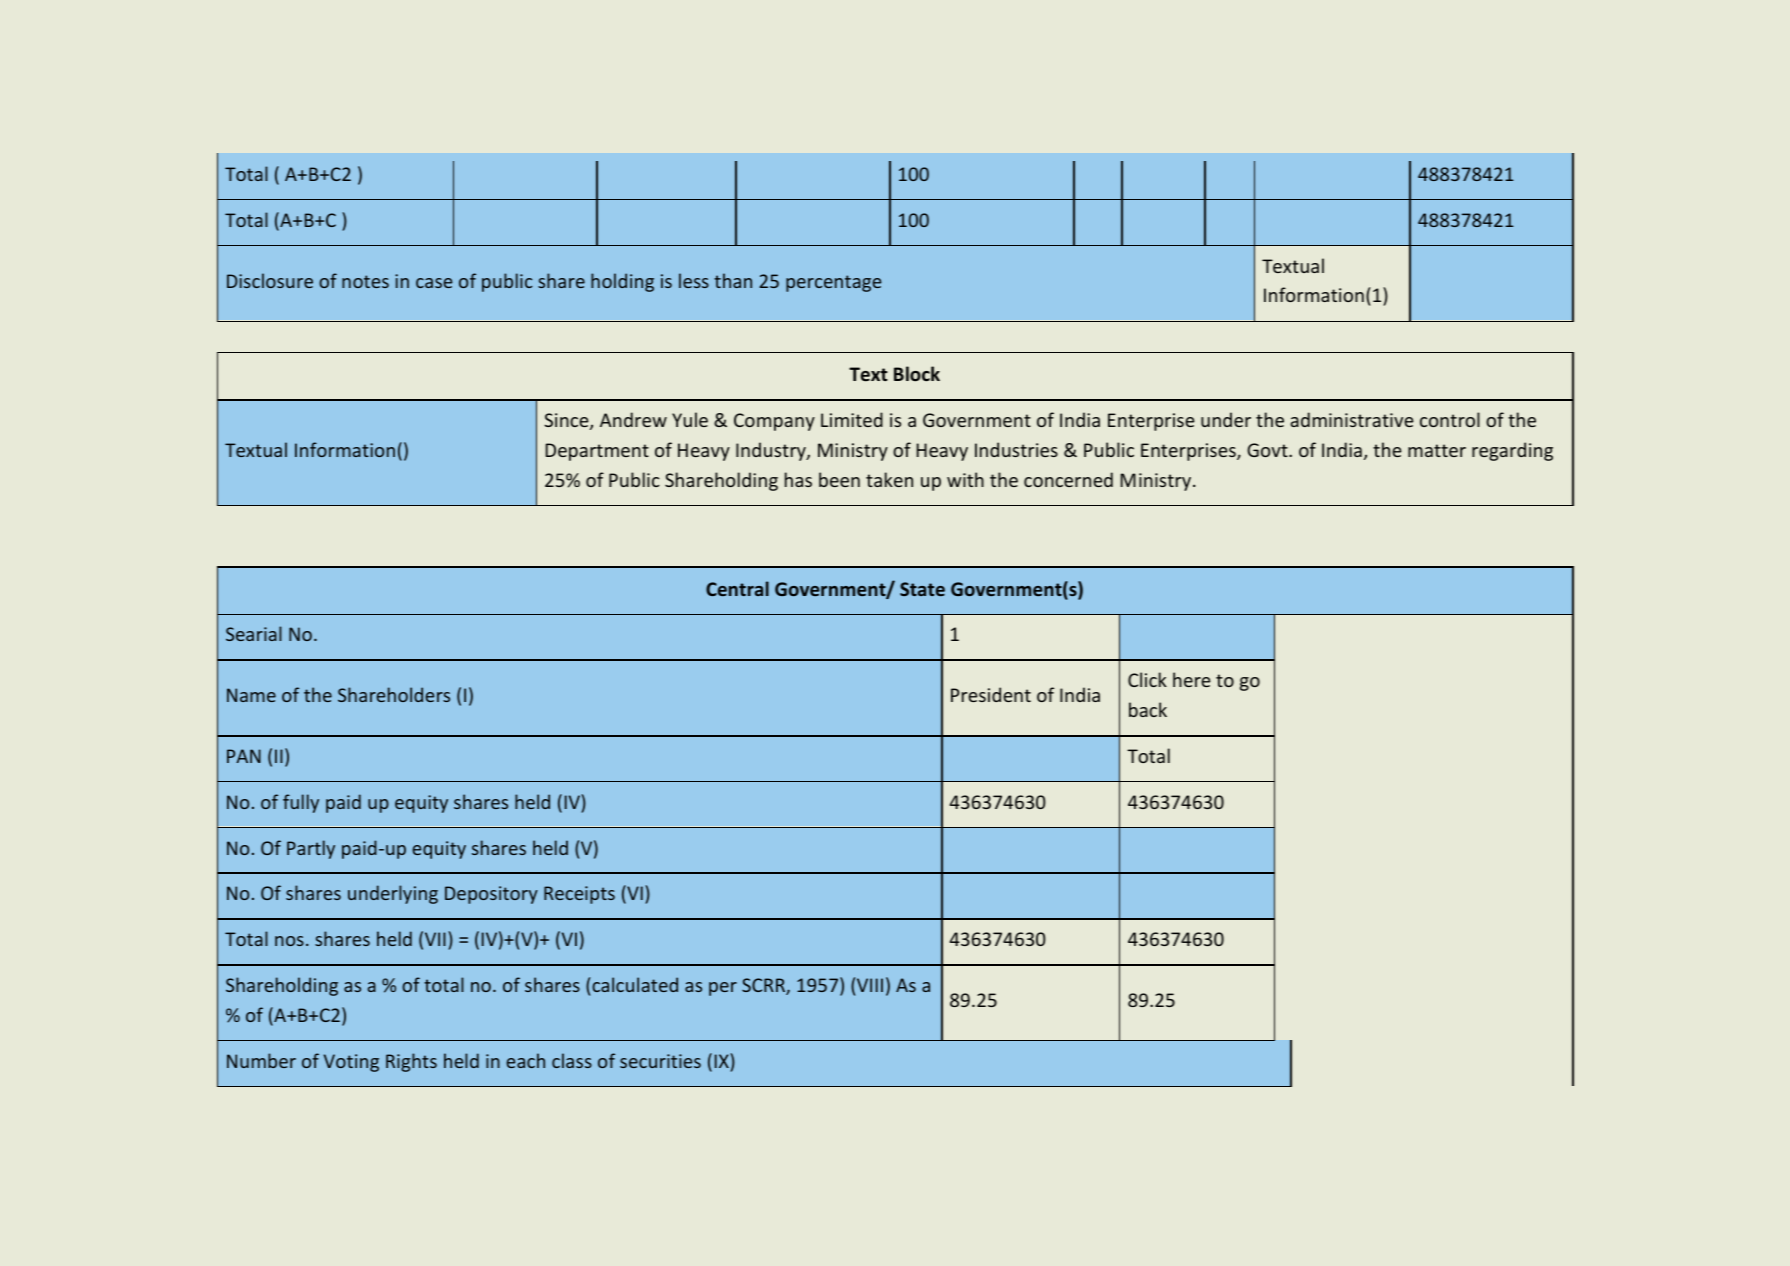  What do you see at coordinates (597, 452) in the image?
I see `Department` at bounding box center [597, 452].
